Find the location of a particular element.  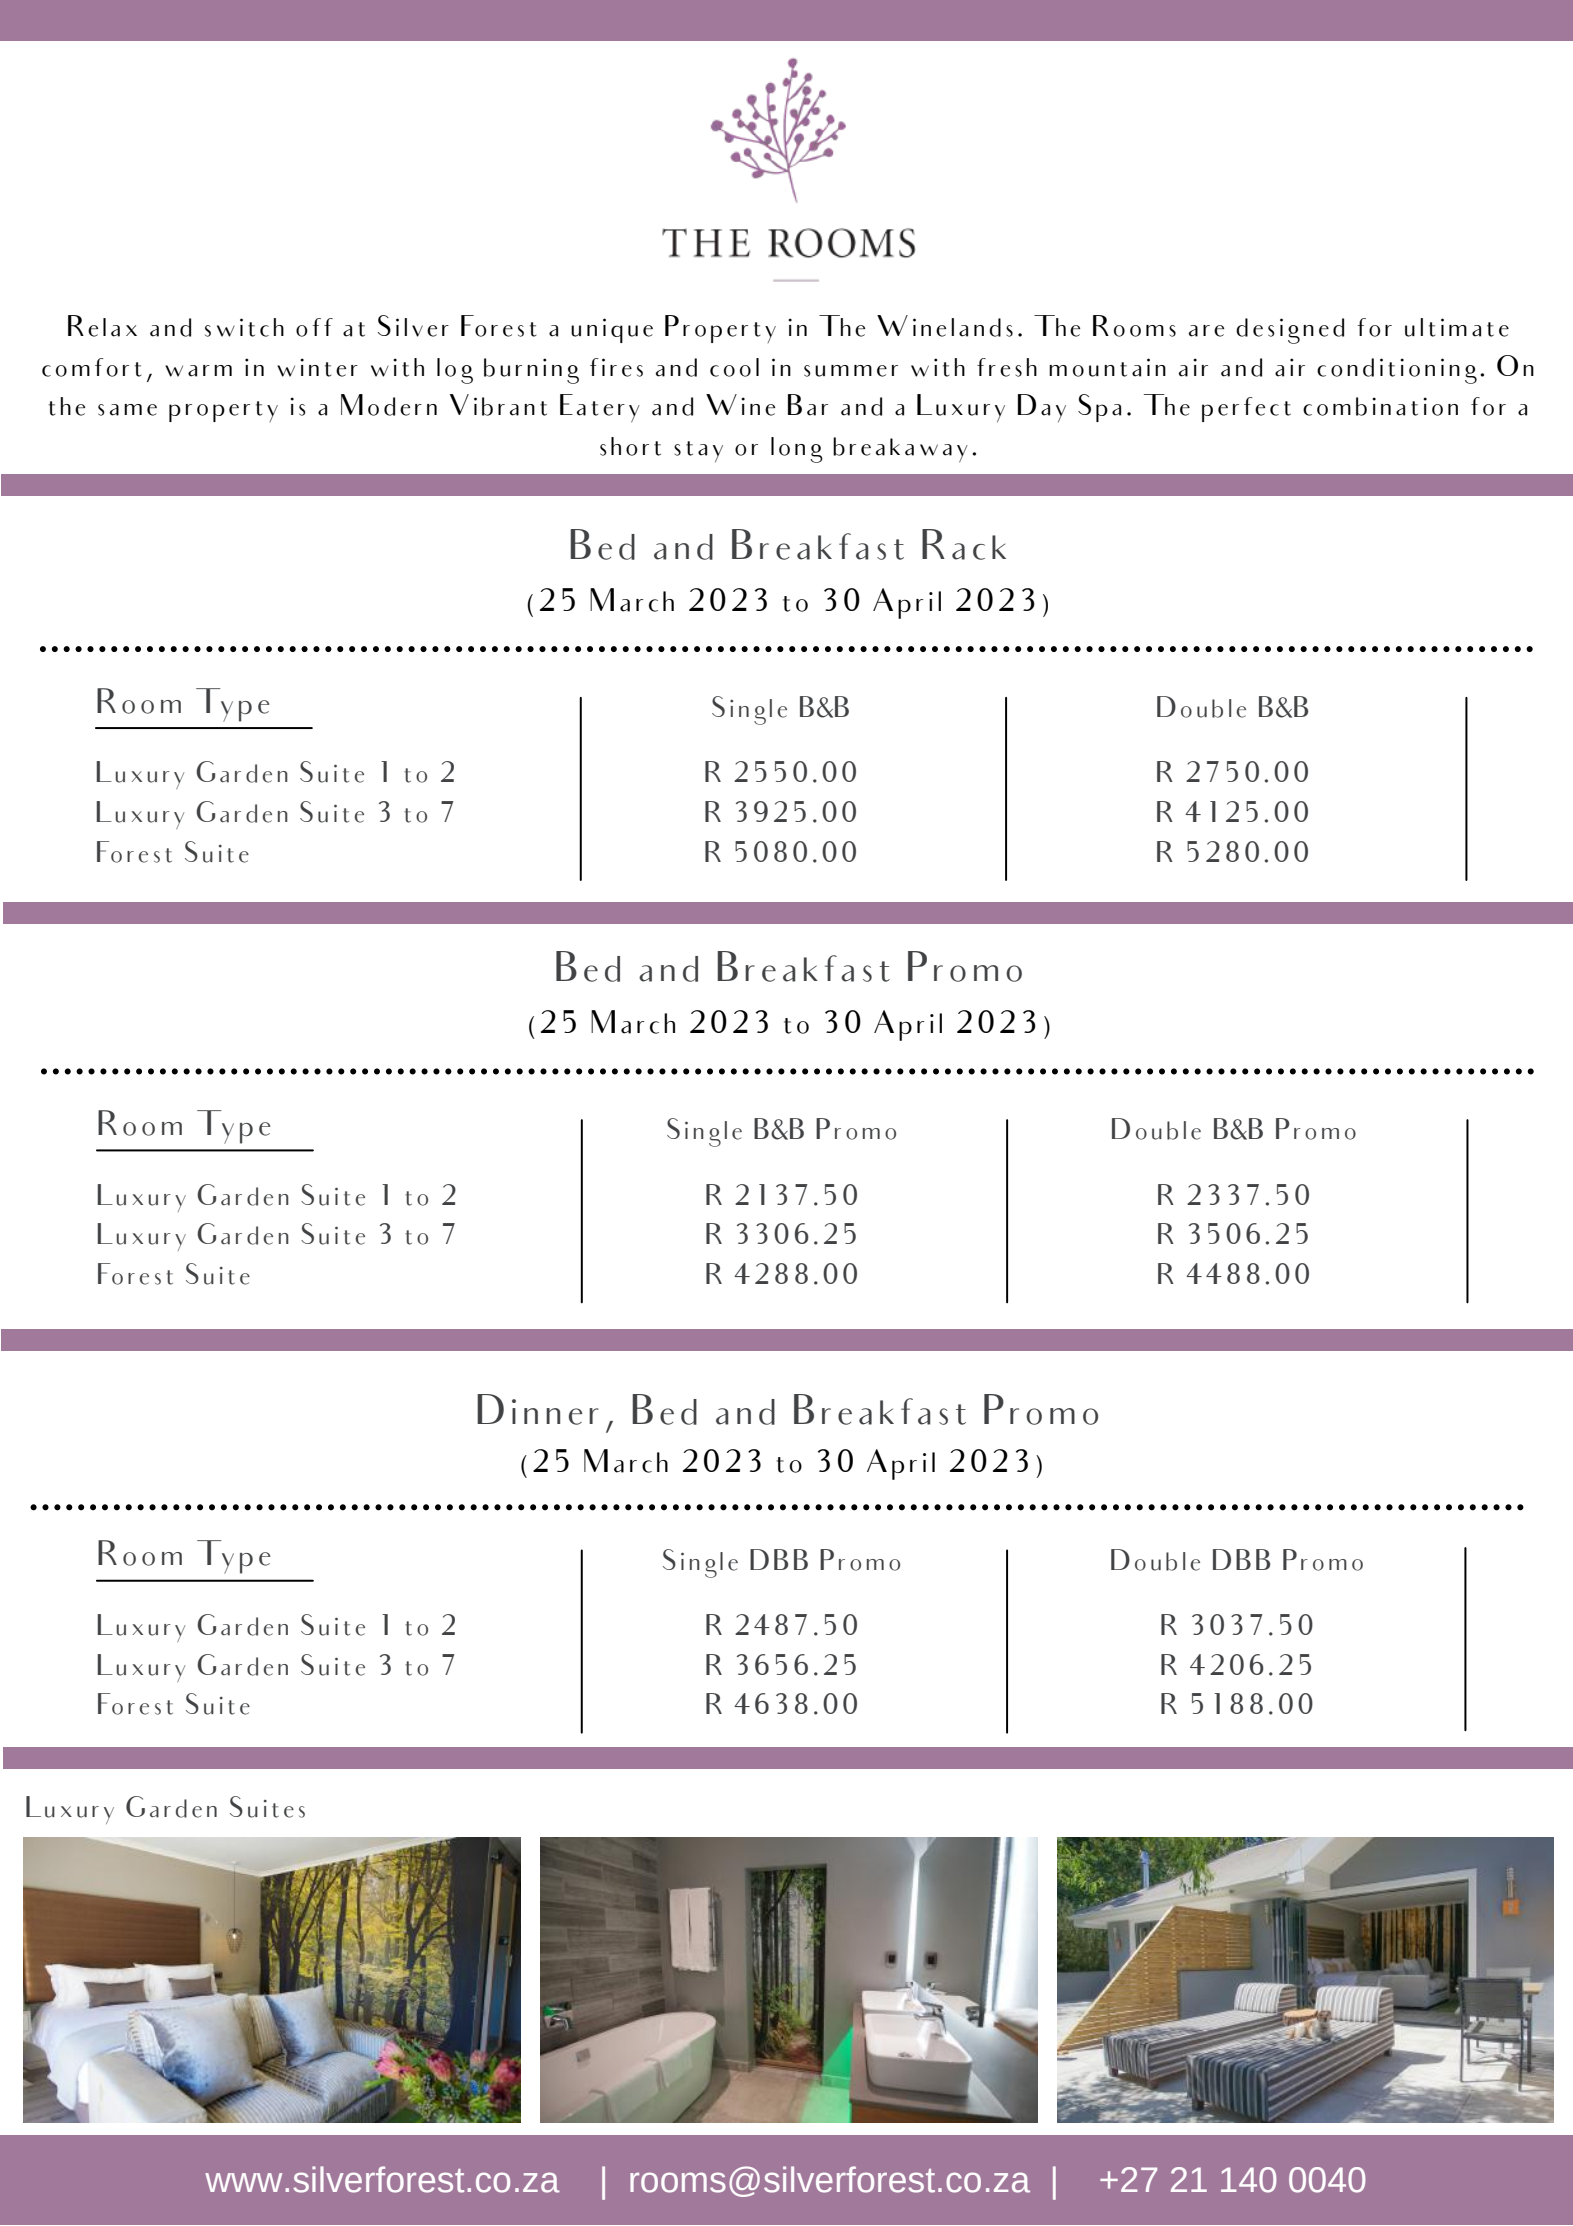

perfect is located at coordinates (1246, 409).
